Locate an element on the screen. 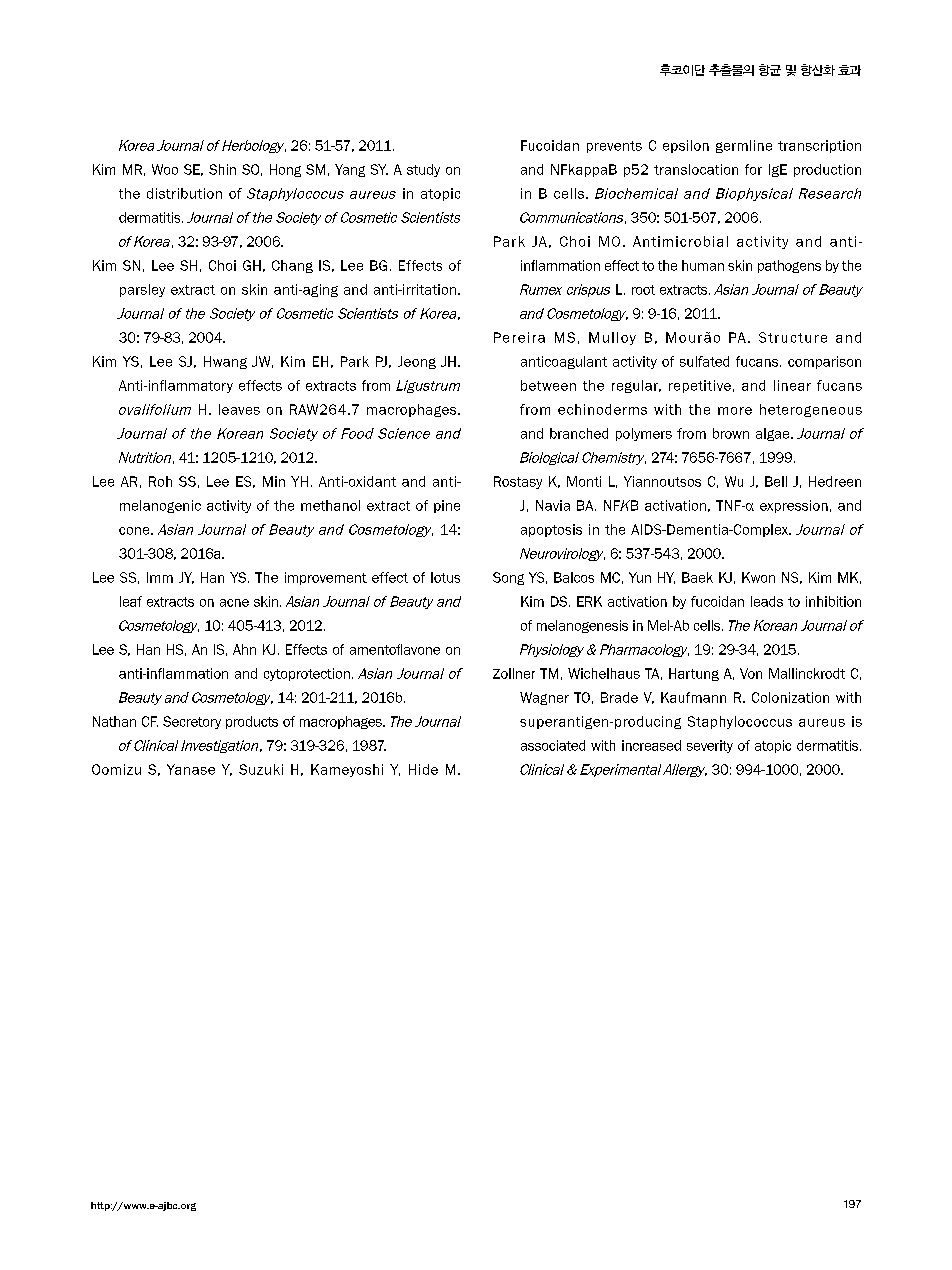  Hwang is located at coordinates (225, 362).
